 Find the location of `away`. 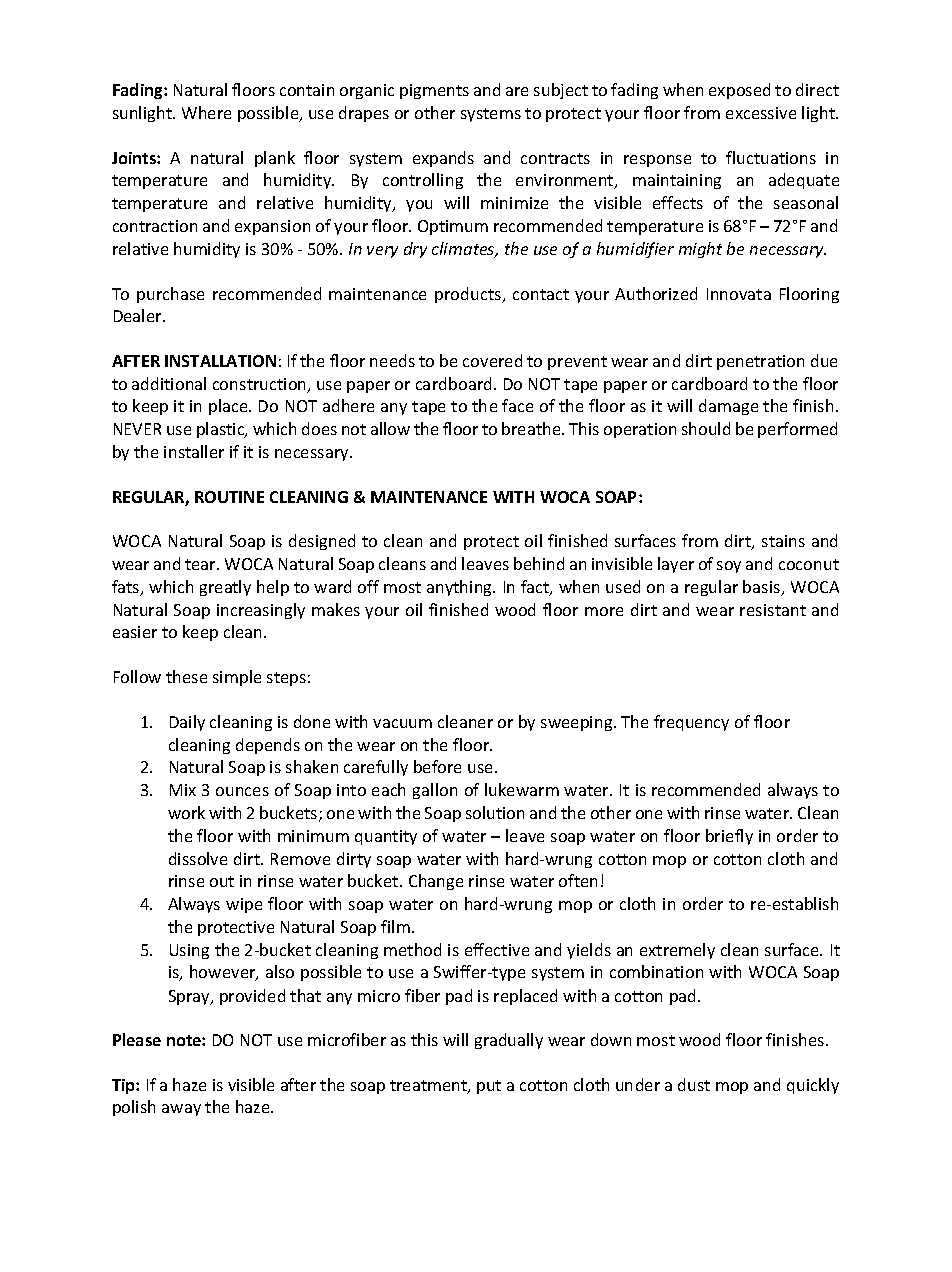

away is located at coordinates (181, 1110).
